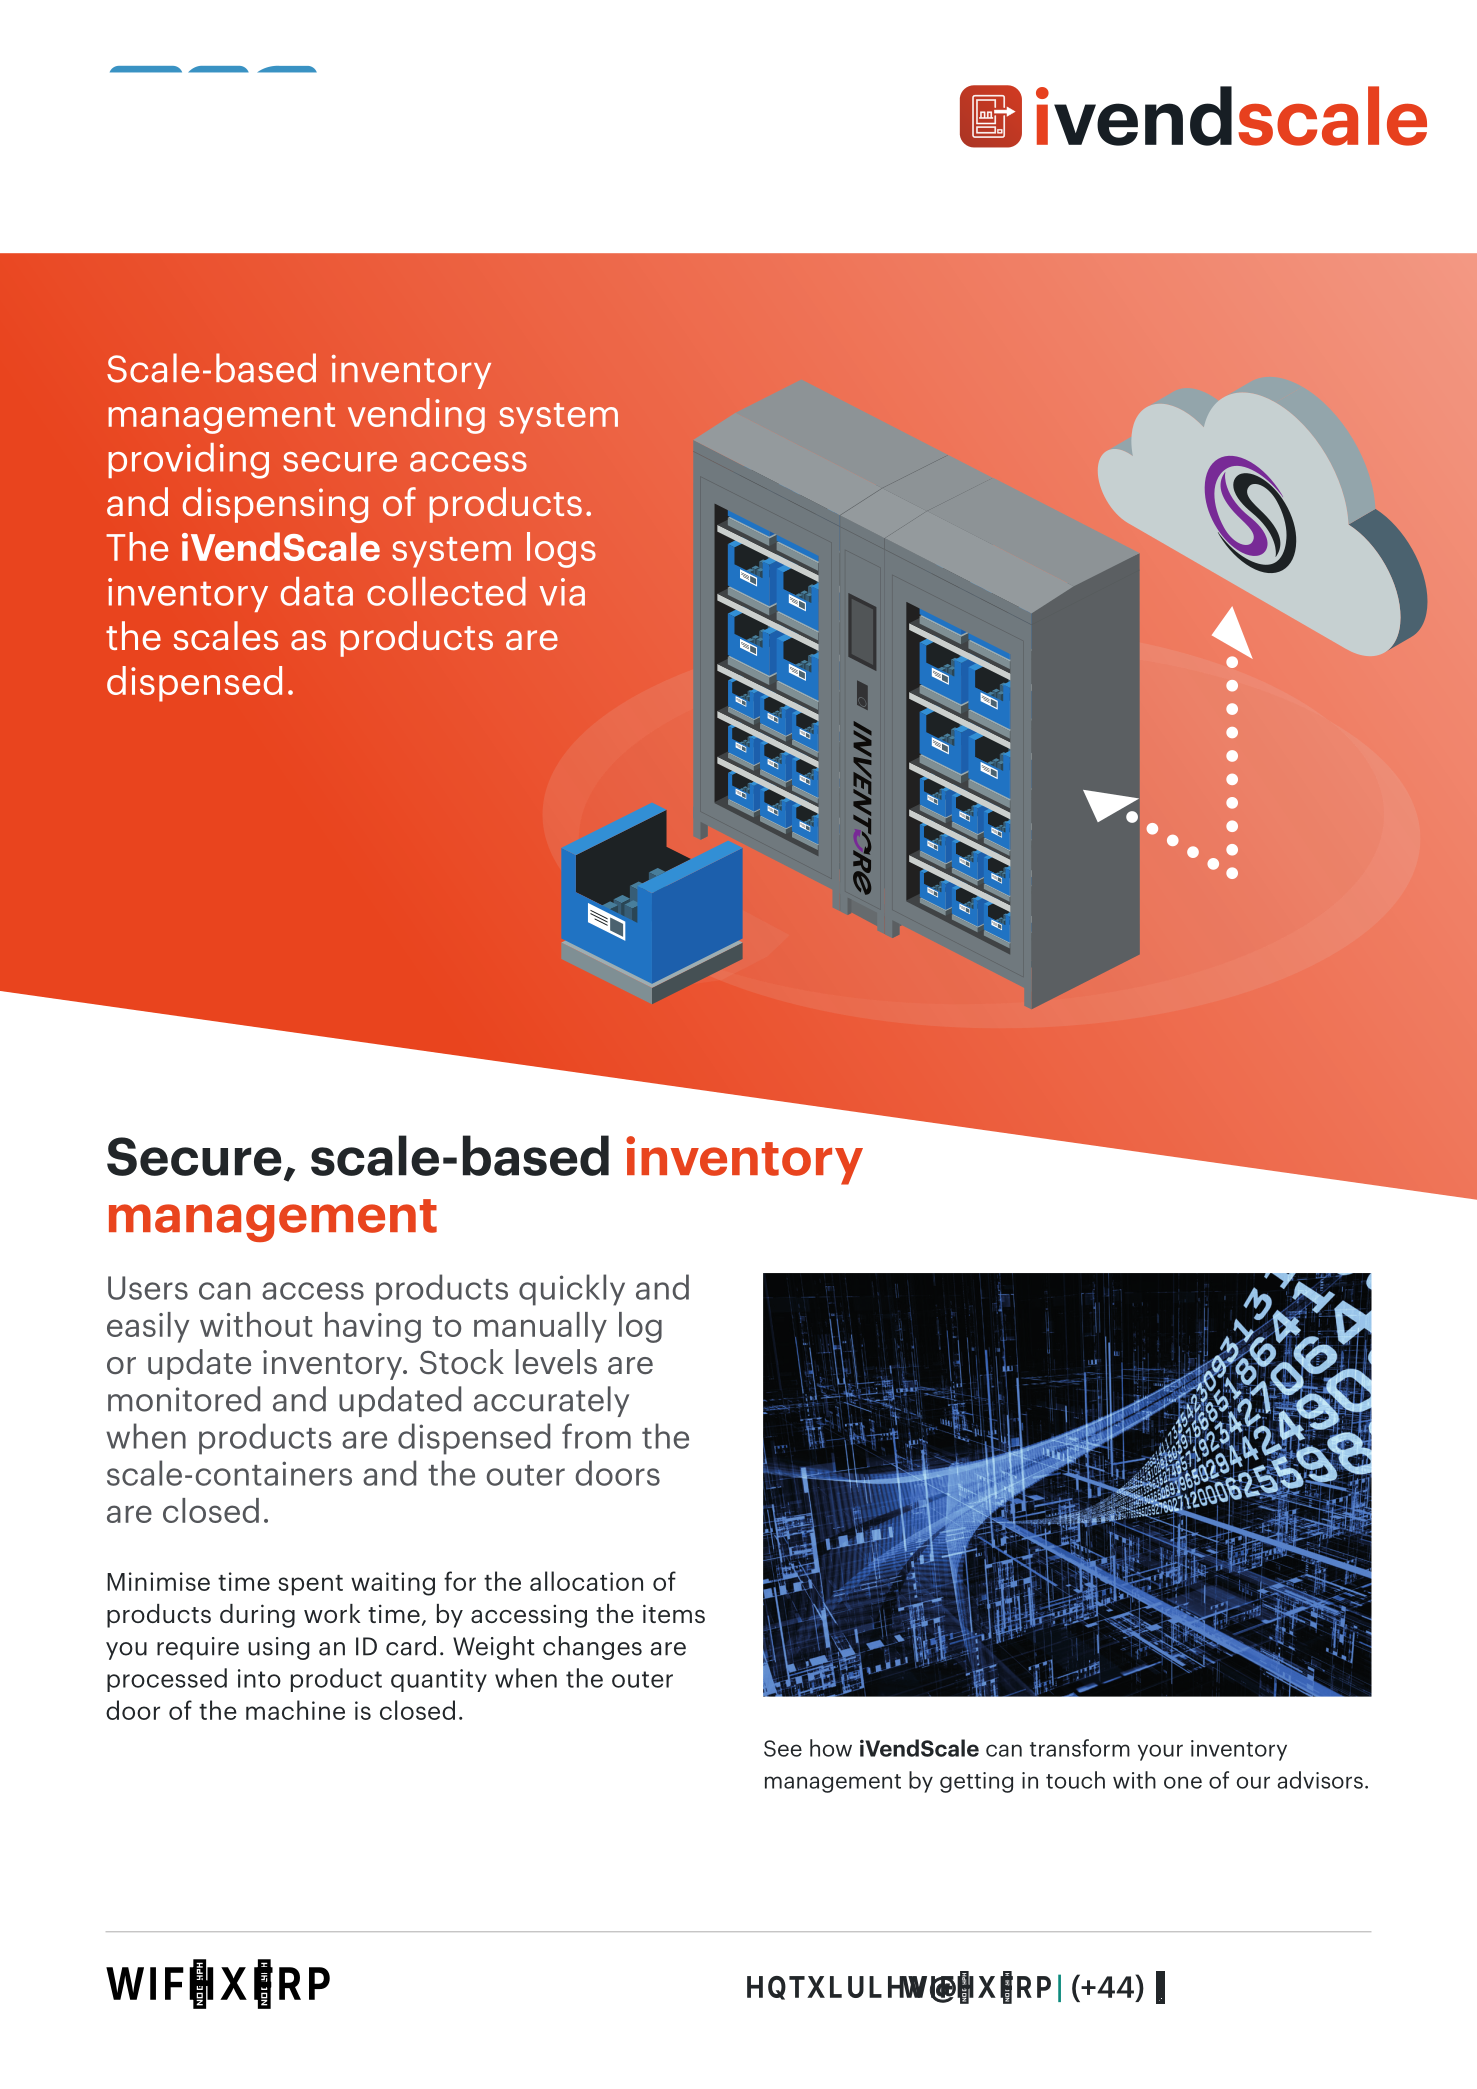  Describe the element at coordinates (561, 550) in the screenshot. I see `logs` at that location.
